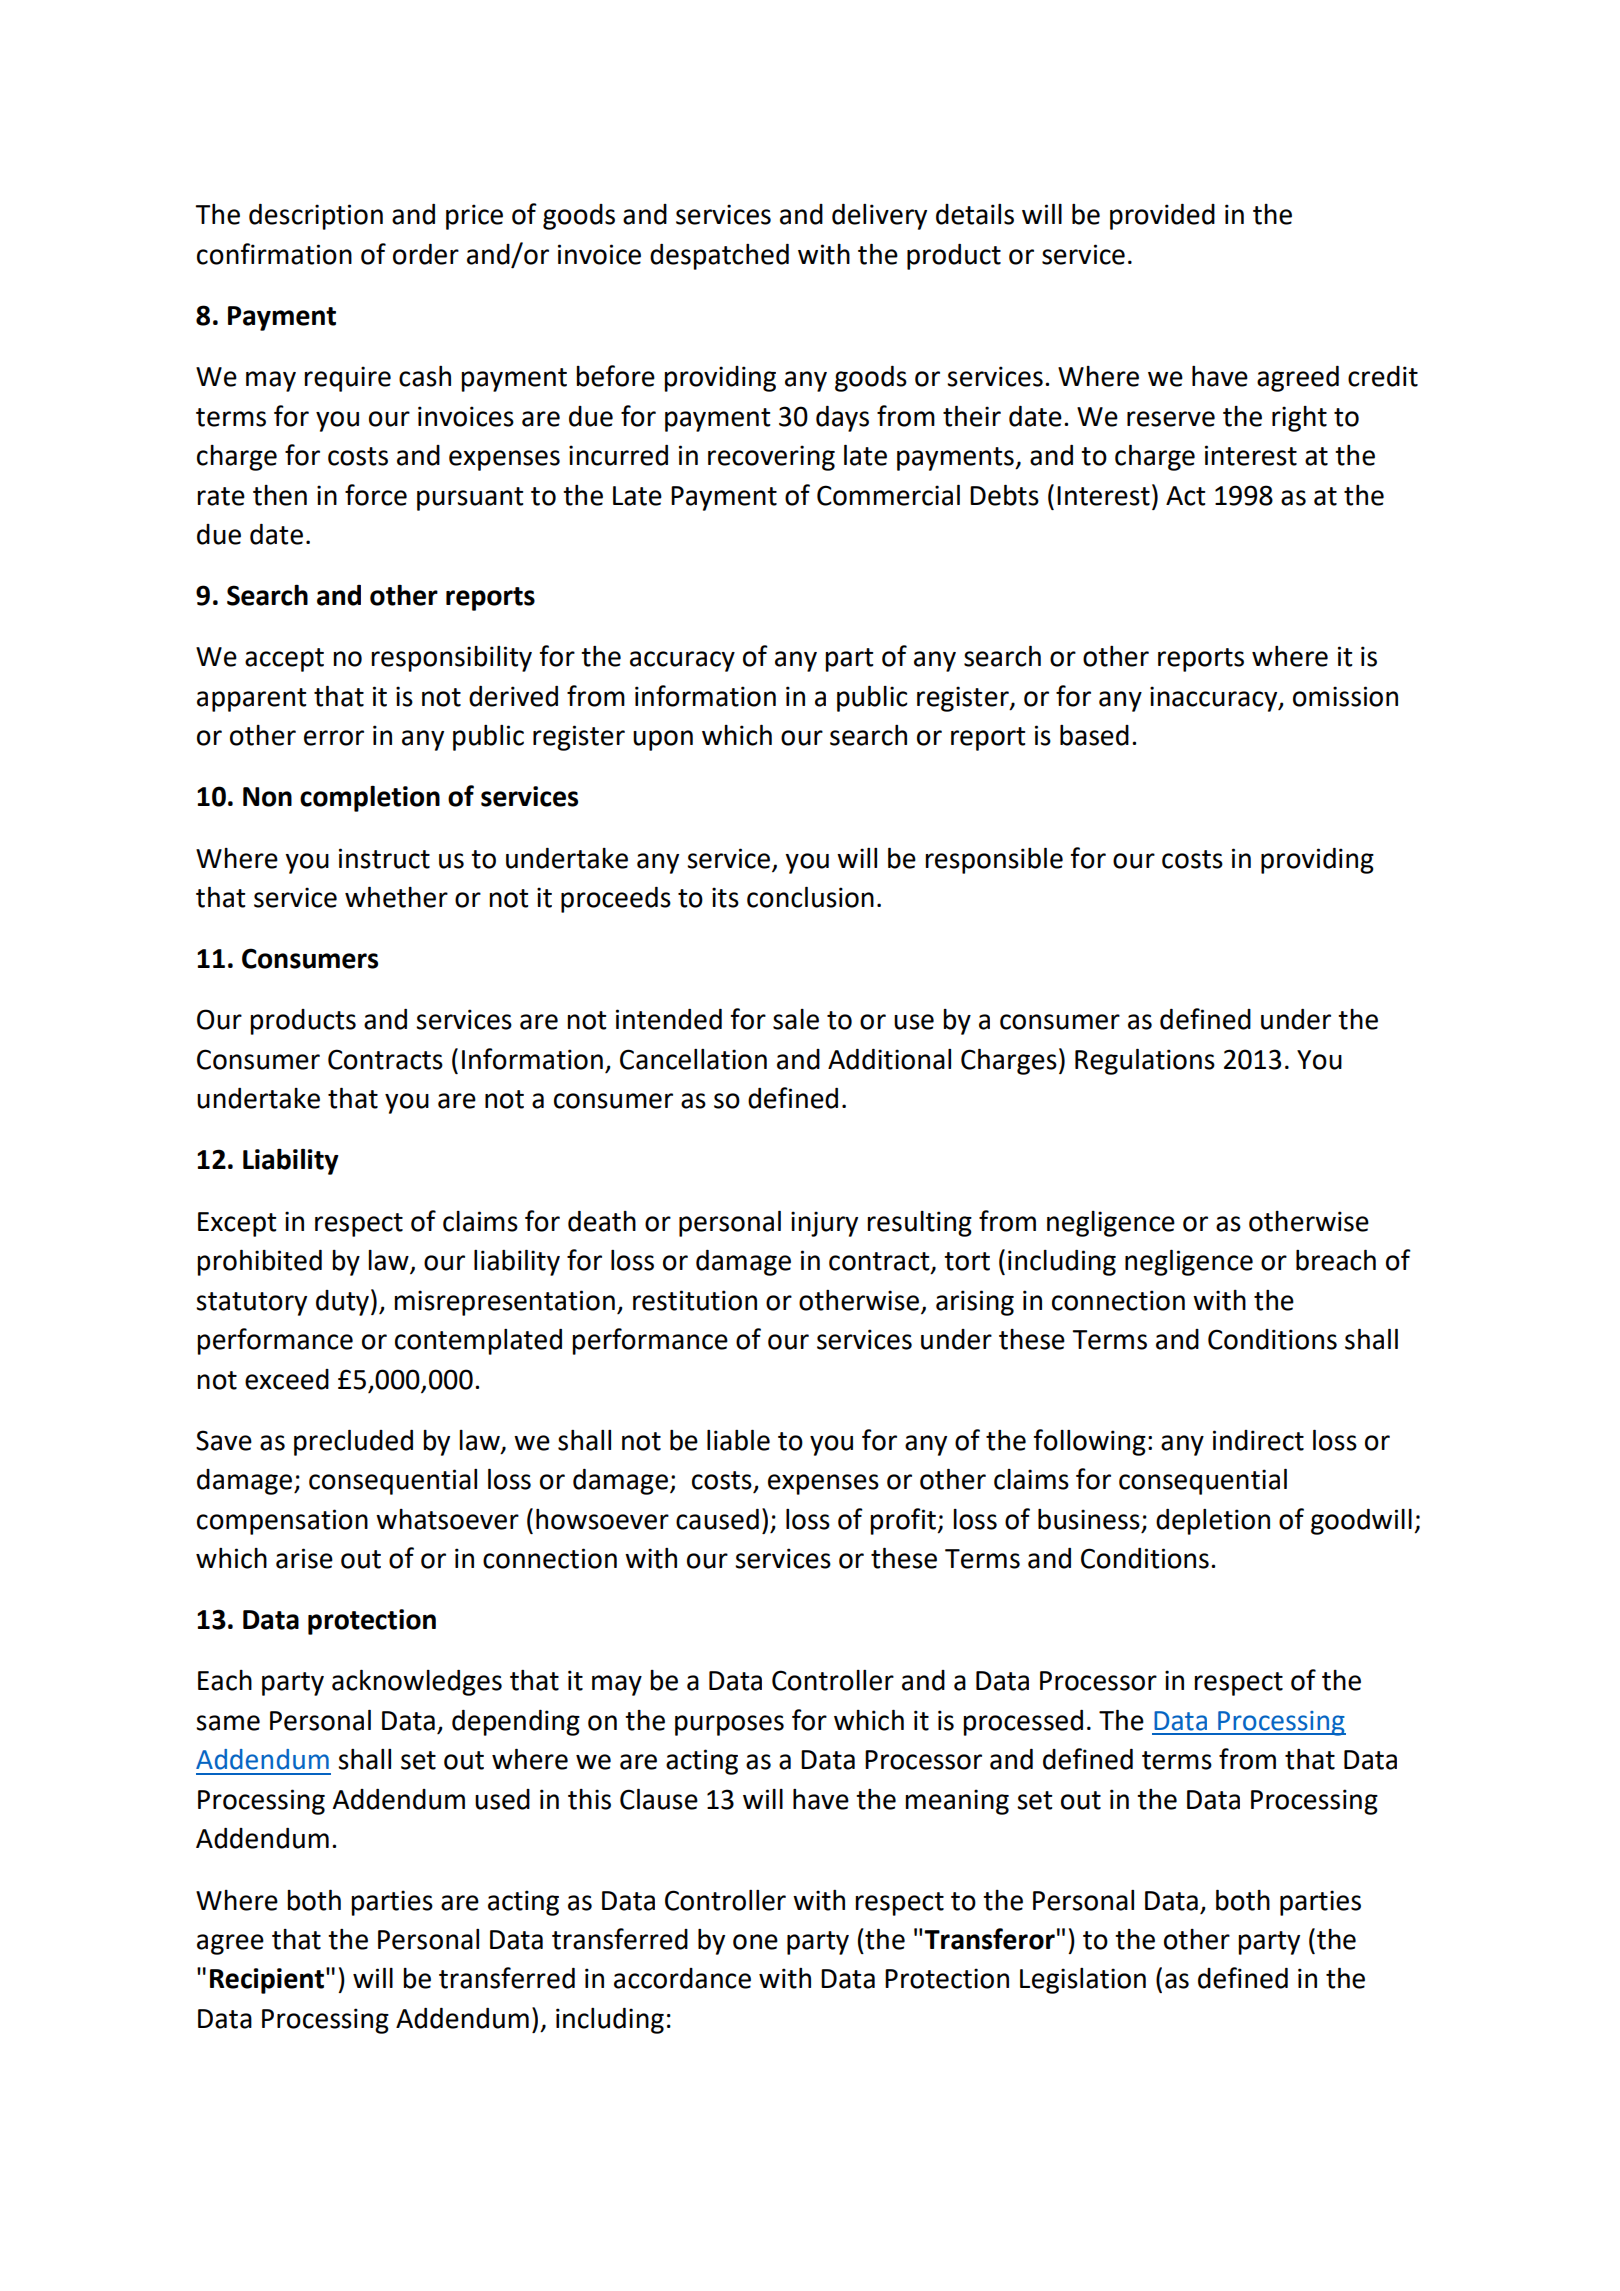  Describe the element at coordinates (1145, 1061) in the screenshot. I see `Regulations` at that location.
